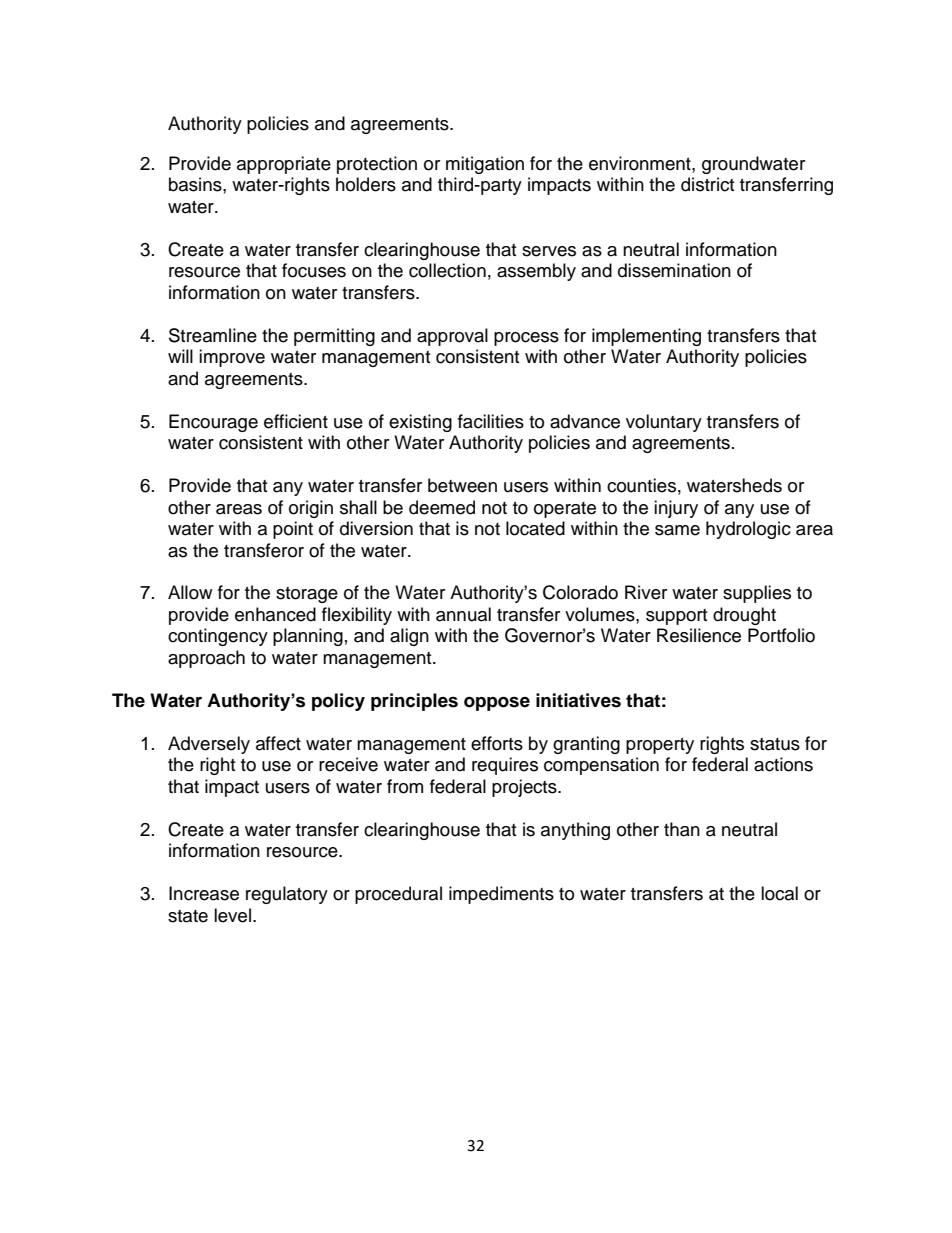 The width and height of the screenshot is (952, 1233). What do you see at coordinates (491, 421) in the screenshot?
I see `facilities` at bounding box center [491, 421].
